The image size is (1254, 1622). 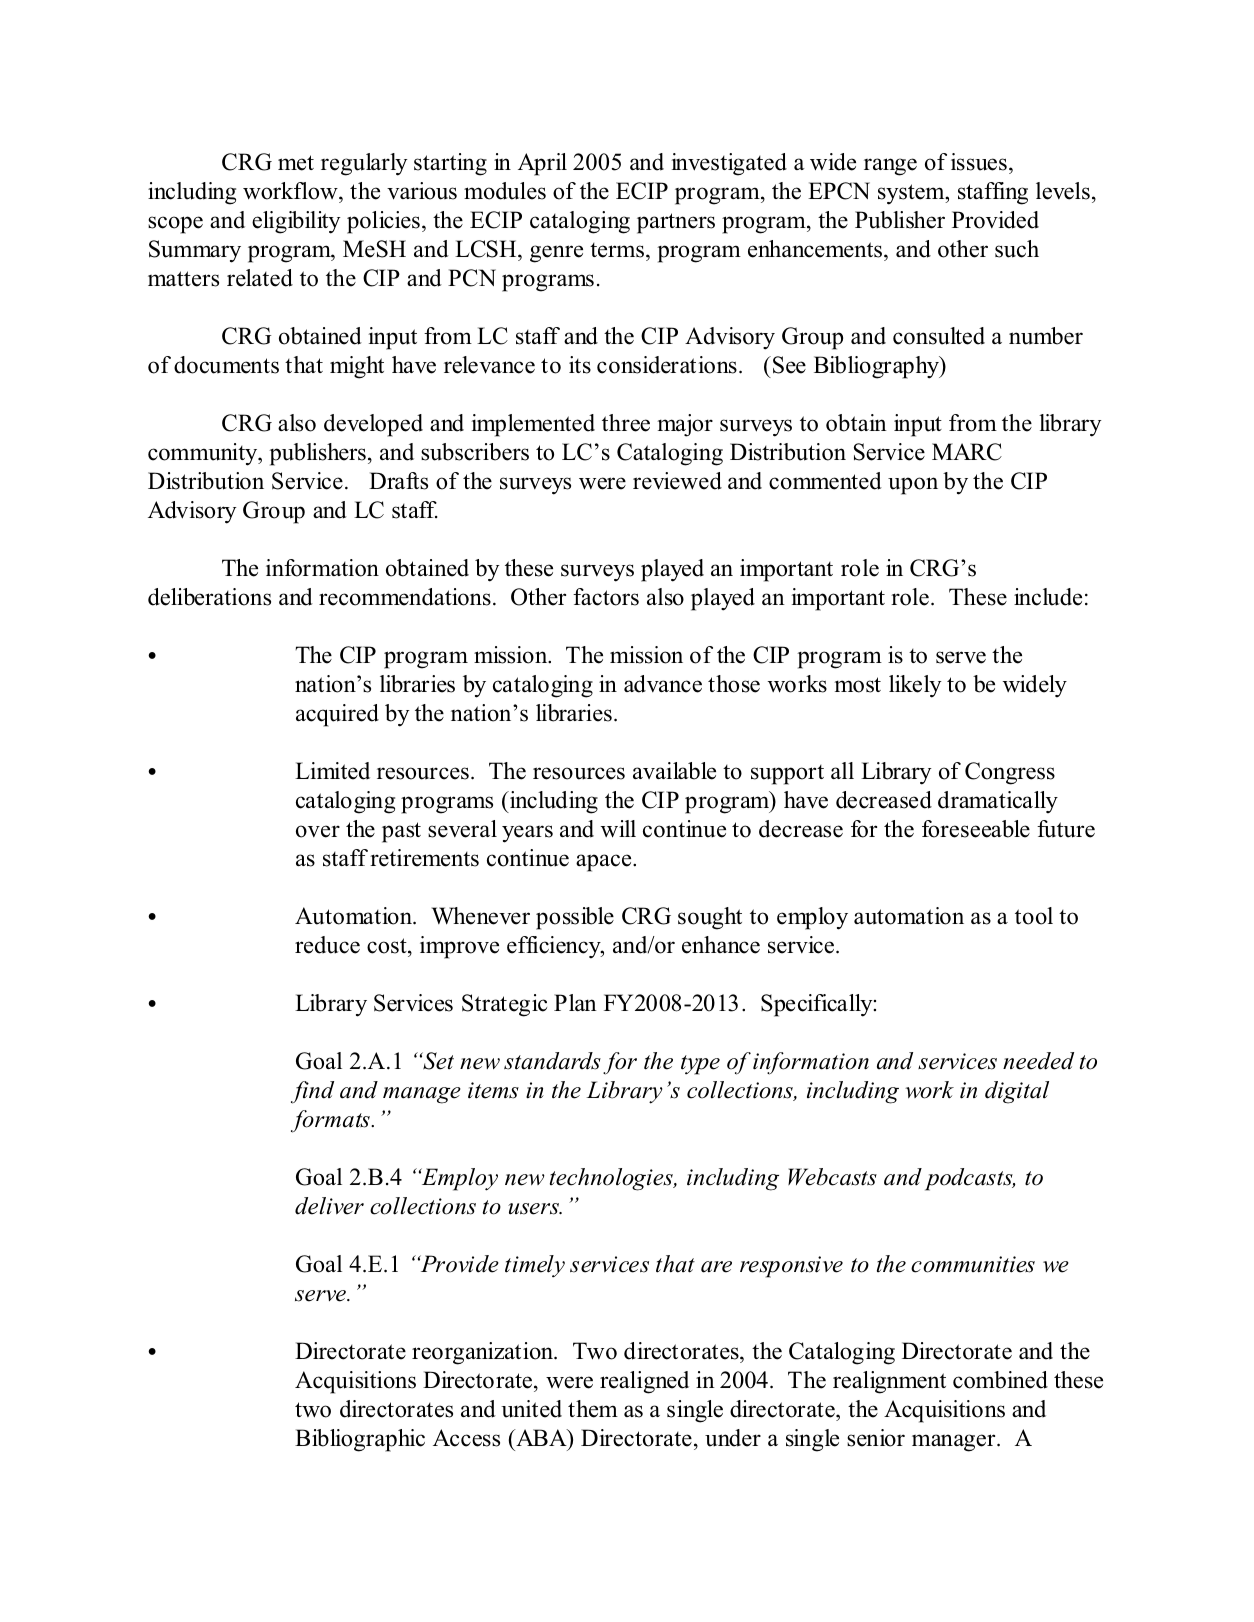 What do you see at coordinates (575, 1002) in the screenshot?
I see `Plan` at bounding box center [575, 1002].
